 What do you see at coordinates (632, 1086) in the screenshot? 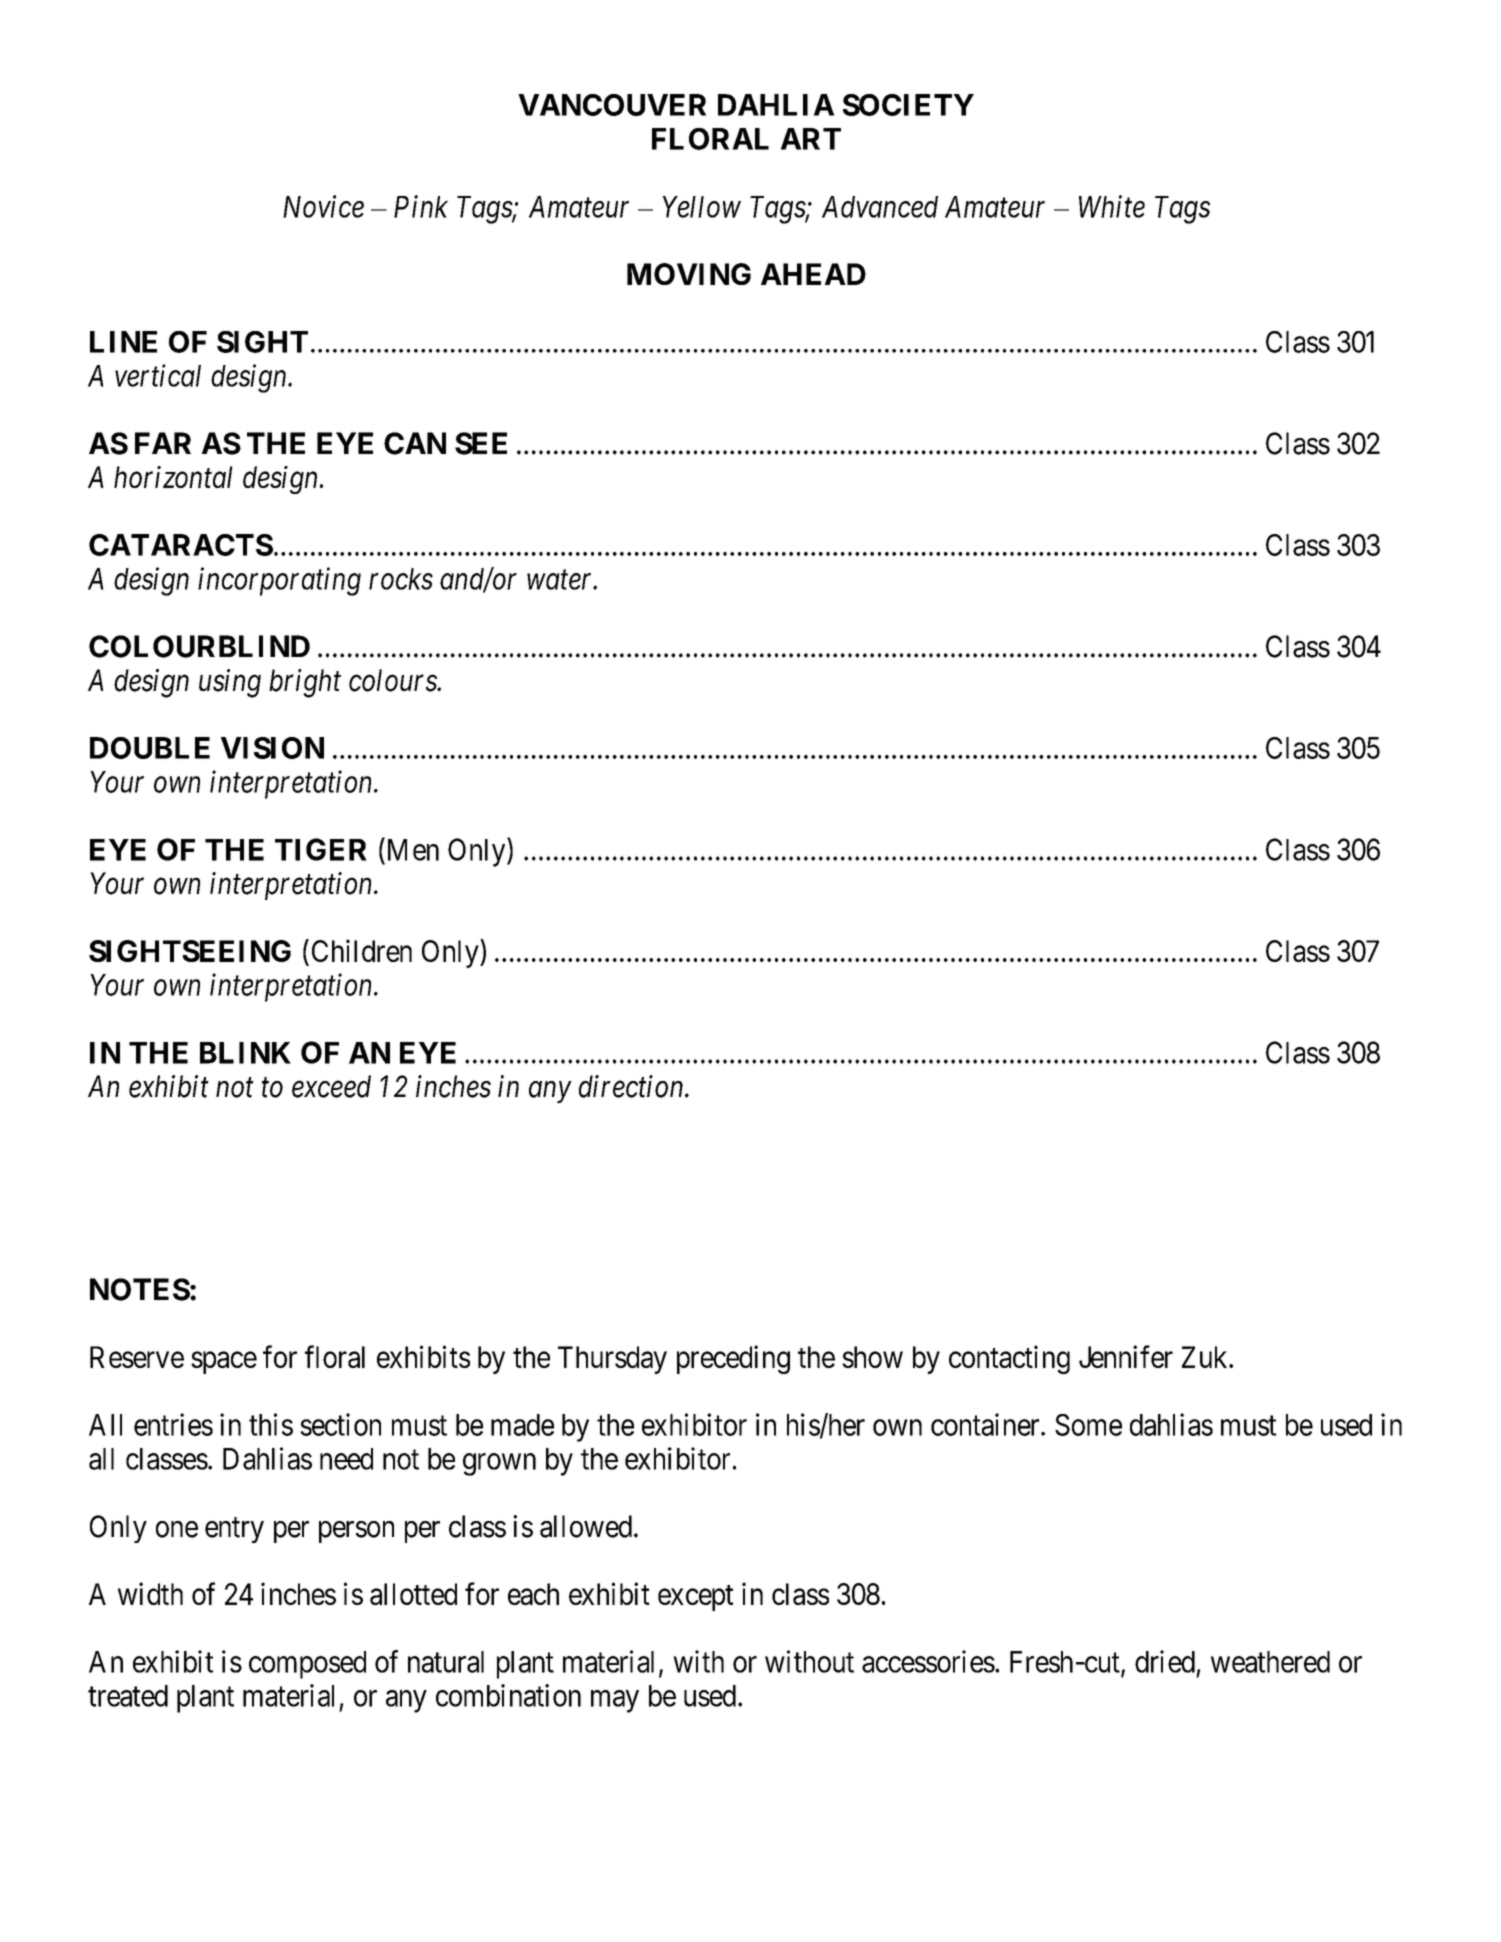
I see `direction` at bounding box center [632, 1086].
